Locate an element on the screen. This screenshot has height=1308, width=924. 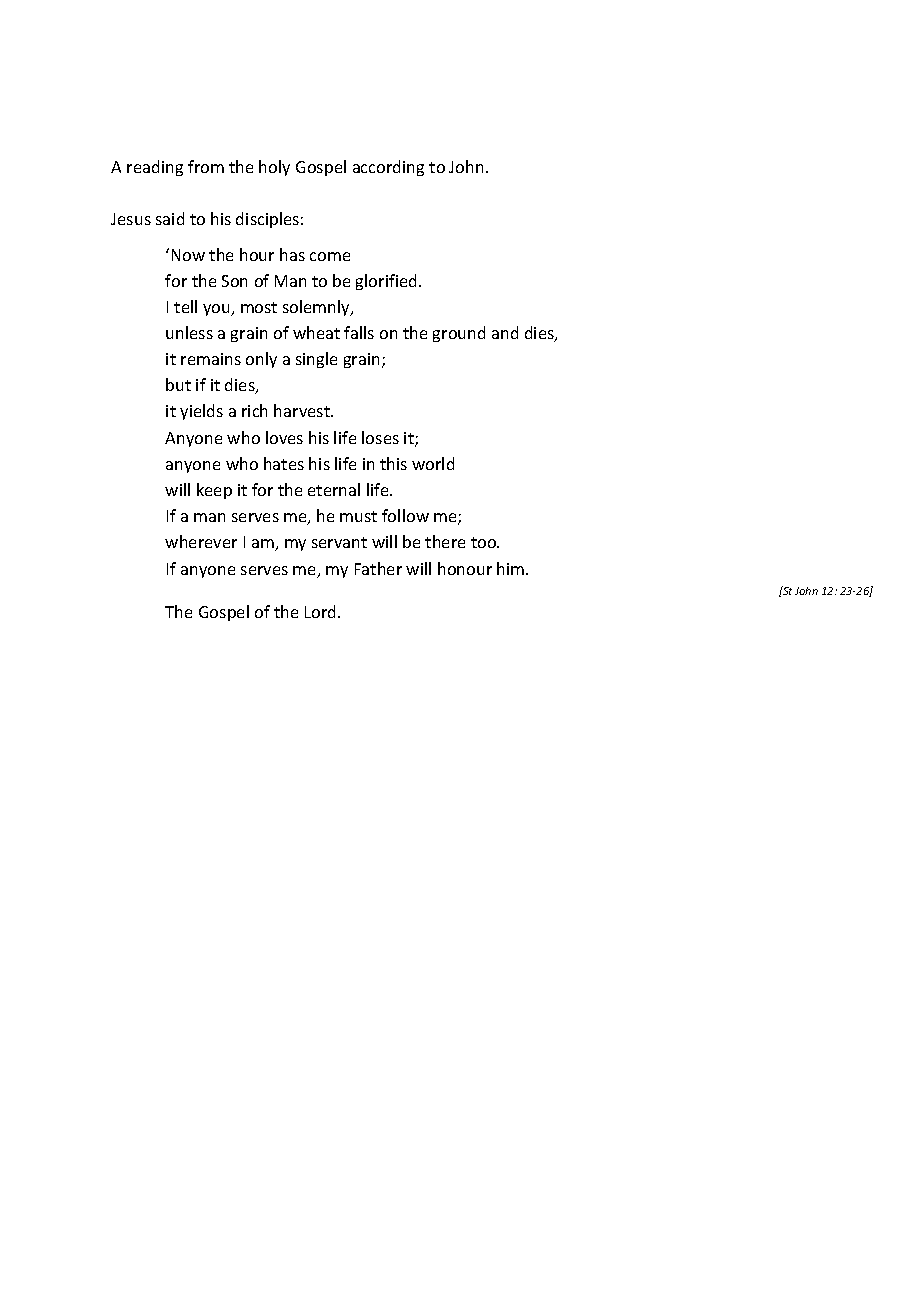
holy is located at coordinates (274, 168).
